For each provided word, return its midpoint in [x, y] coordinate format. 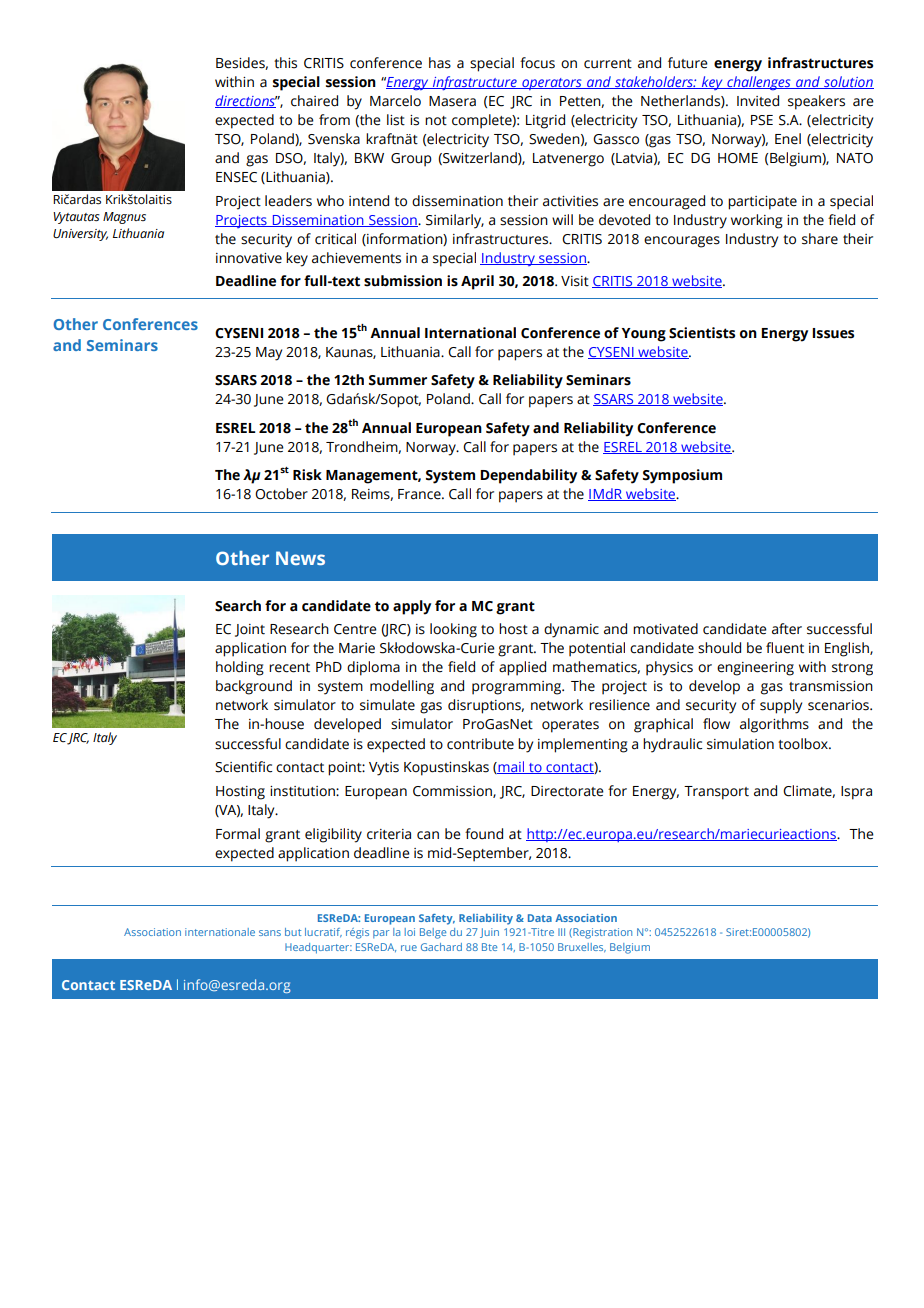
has [440, 63]
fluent [785, 648]
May [269, 354]
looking [453, 630]
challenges [759, 83]
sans [270, 933]
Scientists [702, 333]
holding [240, 668]
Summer [398, 380]
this [285, 63]
